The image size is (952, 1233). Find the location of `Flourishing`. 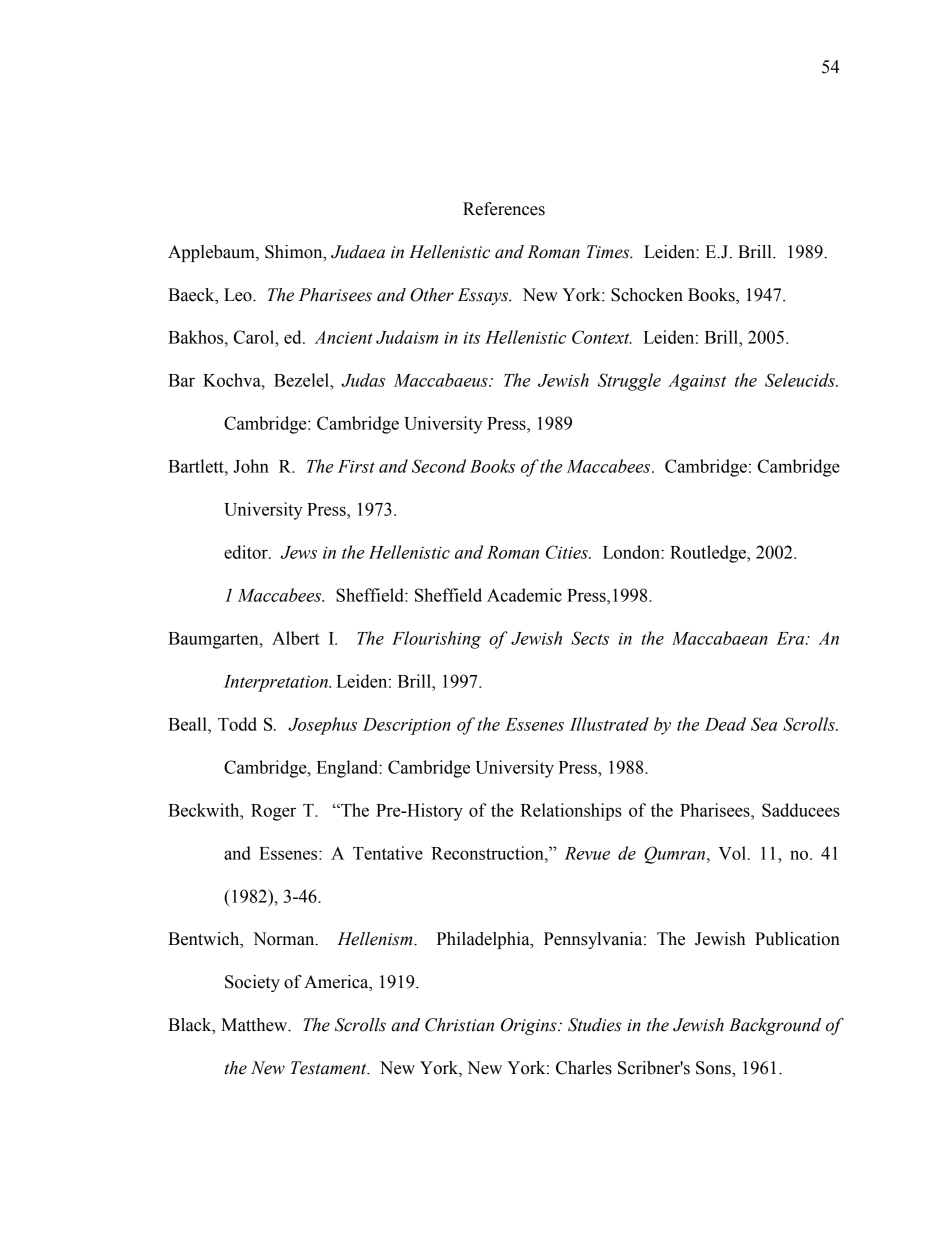

Flourishing is located at coordinates (436, 640).
